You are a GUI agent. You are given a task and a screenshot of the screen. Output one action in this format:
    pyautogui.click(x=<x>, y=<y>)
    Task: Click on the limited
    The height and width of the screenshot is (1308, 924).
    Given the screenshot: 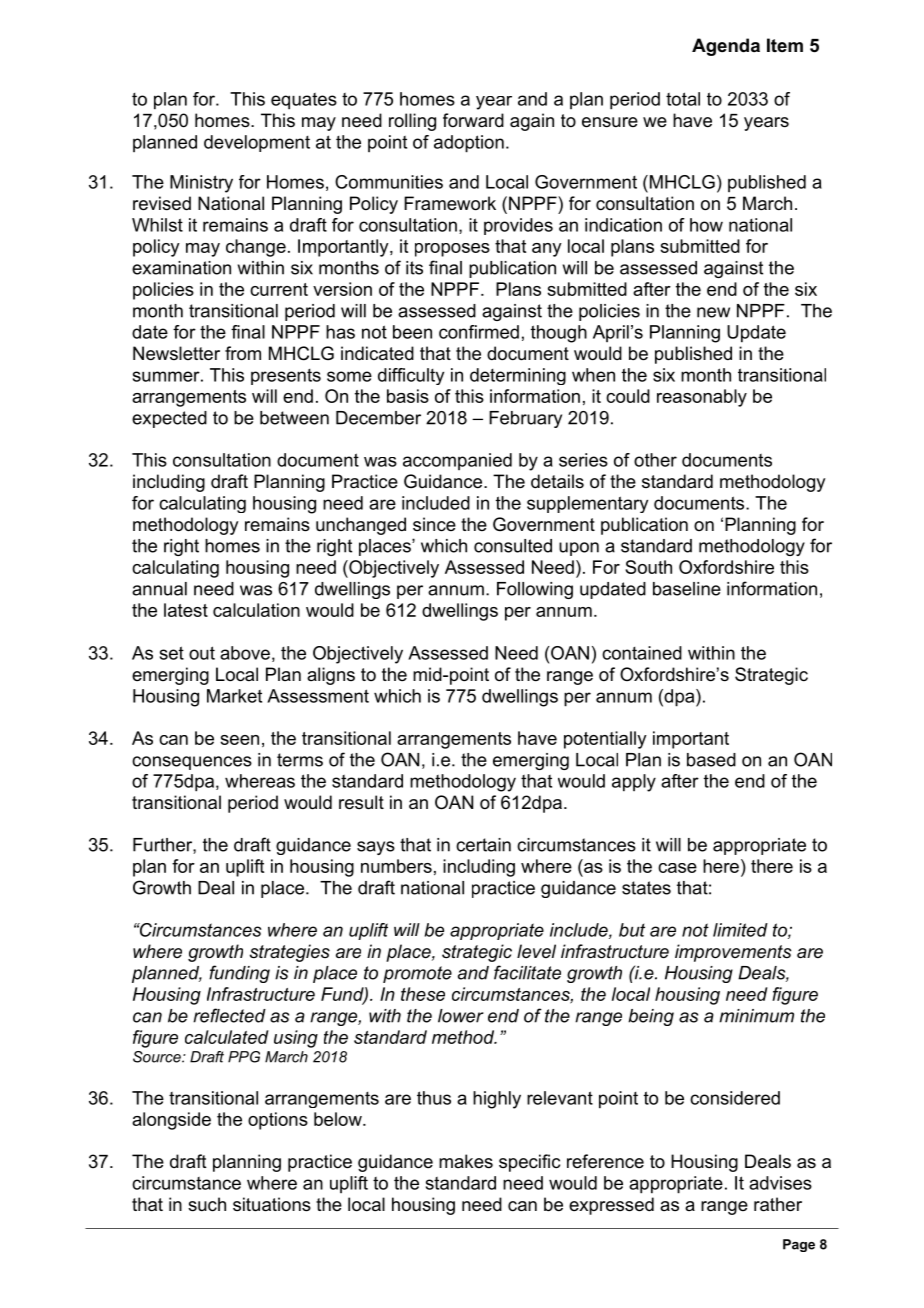 What is the action you would take?
    pyautogui.click(x=740, y=930)
